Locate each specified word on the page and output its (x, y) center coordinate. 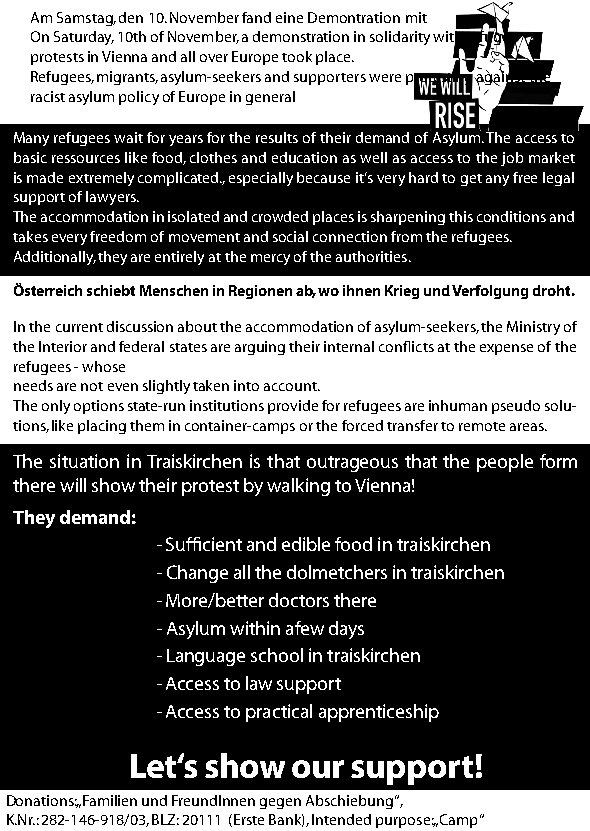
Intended (341, 819)
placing (102, 427)
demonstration (301, 36)
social (290, 236)
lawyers (112, 198)
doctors (299, 600)
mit (416, 17)
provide (293, 407)
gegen (280, 803)
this (461, 216)
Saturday (84, 38)
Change (197, 574)
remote (482, 426)
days (346, 630)
